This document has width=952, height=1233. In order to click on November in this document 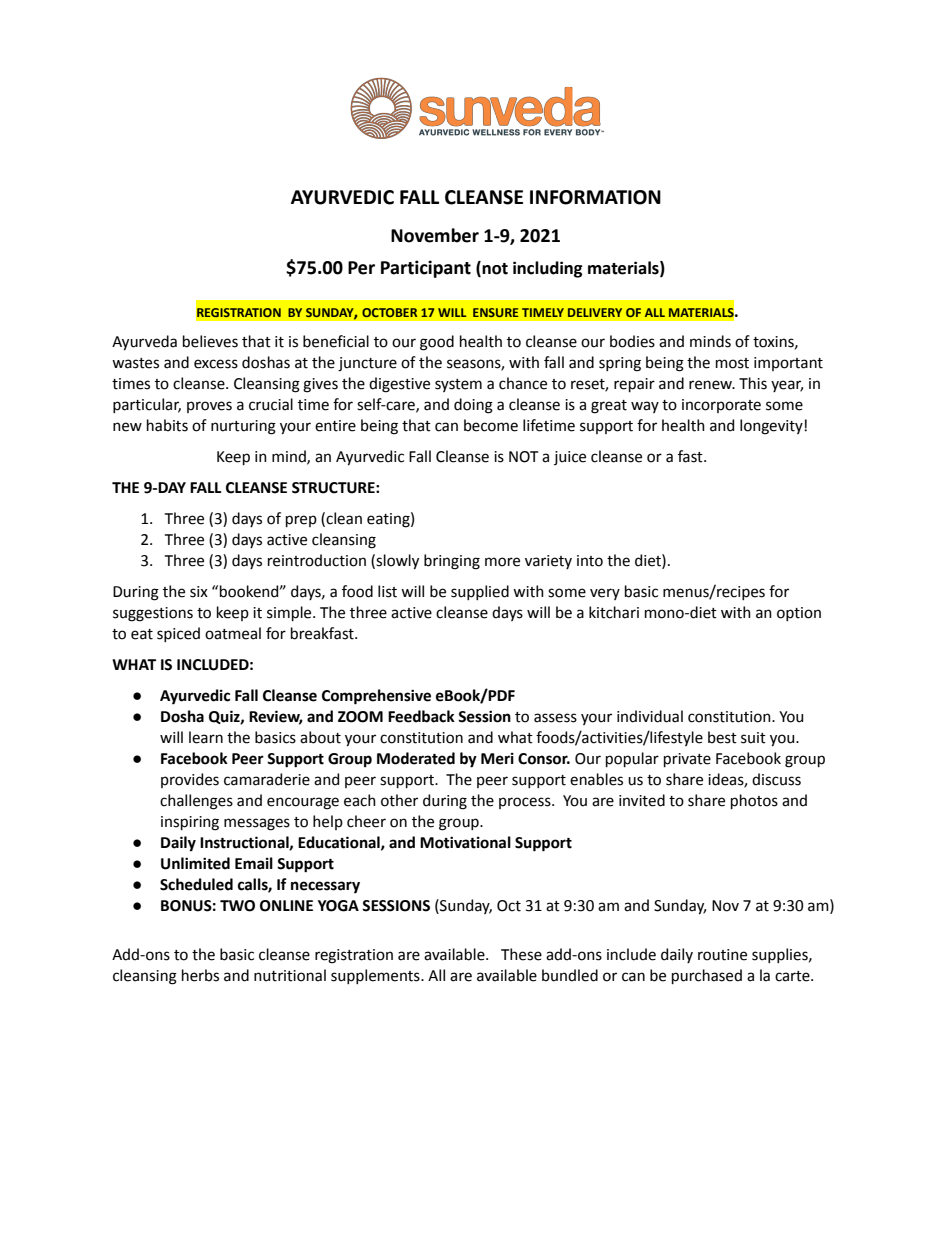, I will do `click(435, 235)`.
